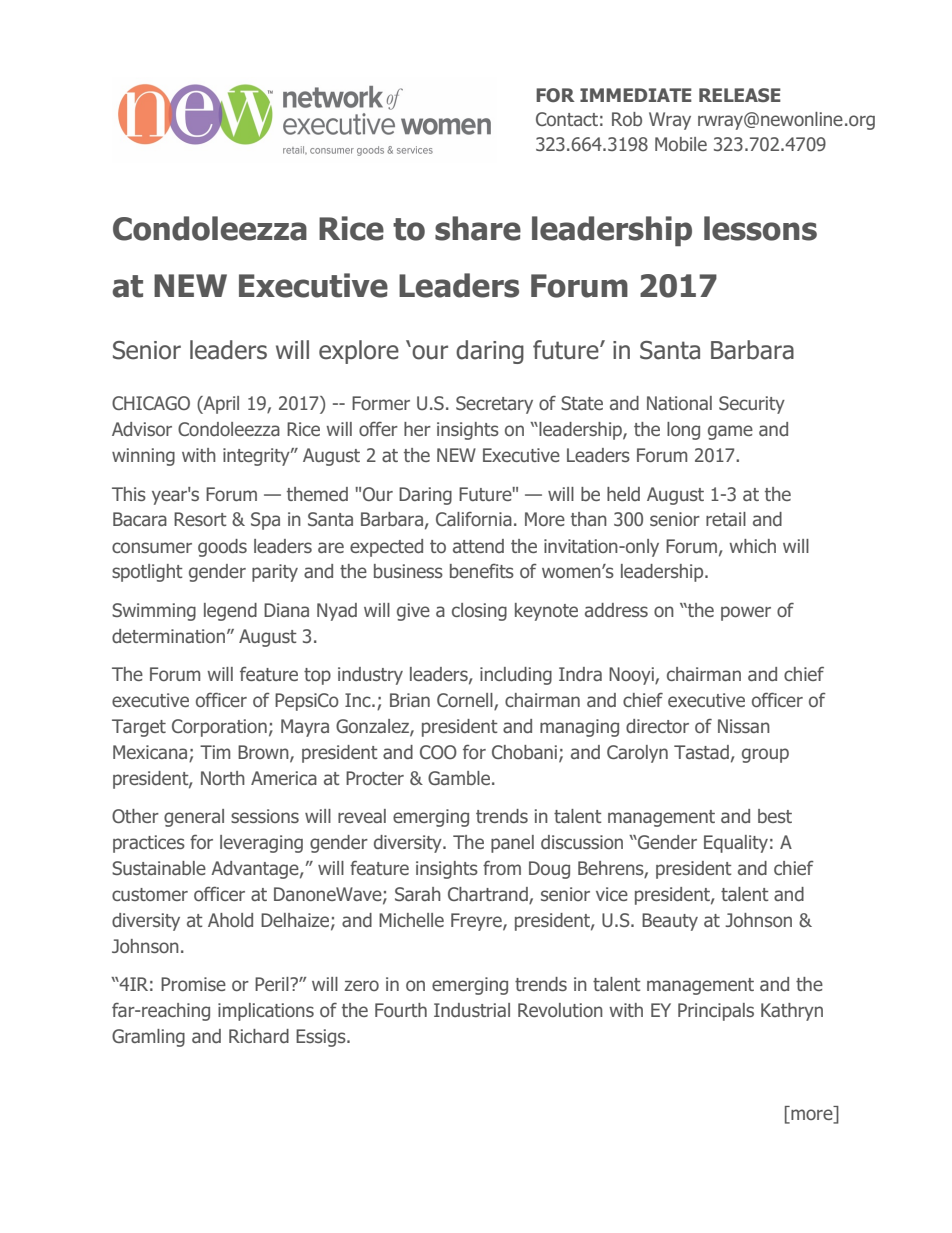 The image size is (952, 1233). Describe the element at coordinates (472, 1010) in the page. I see `Industrial` at that location.
